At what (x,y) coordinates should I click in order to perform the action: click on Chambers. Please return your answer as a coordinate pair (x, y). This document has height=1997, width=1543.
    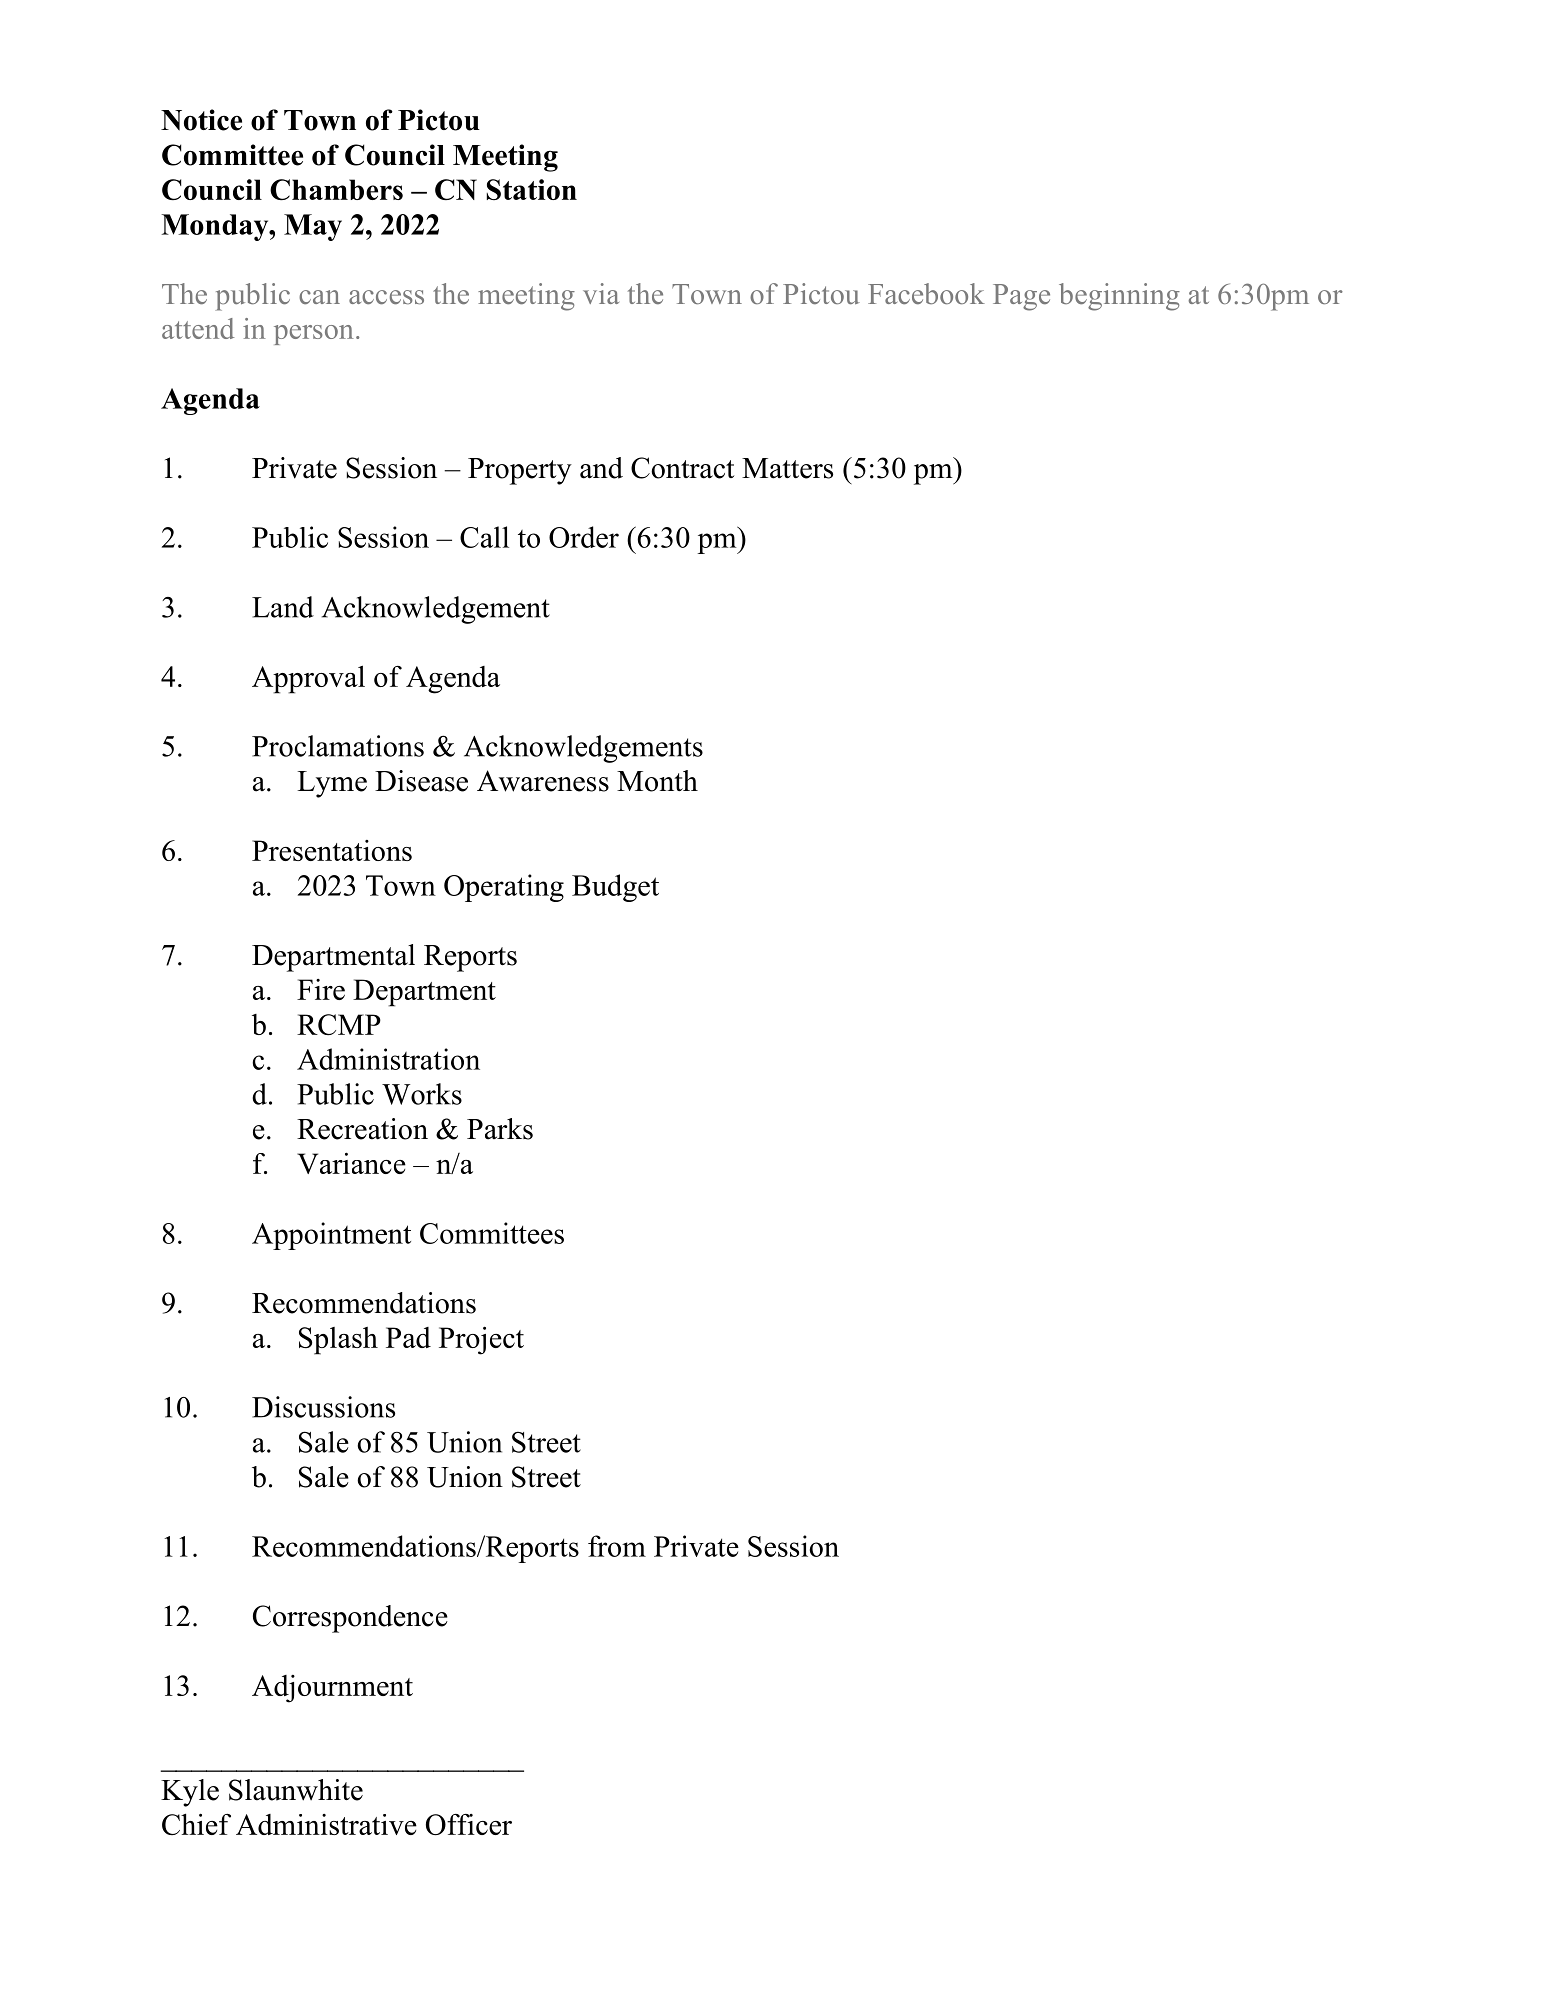
    Looking at the image, I should click on (336, 189).
